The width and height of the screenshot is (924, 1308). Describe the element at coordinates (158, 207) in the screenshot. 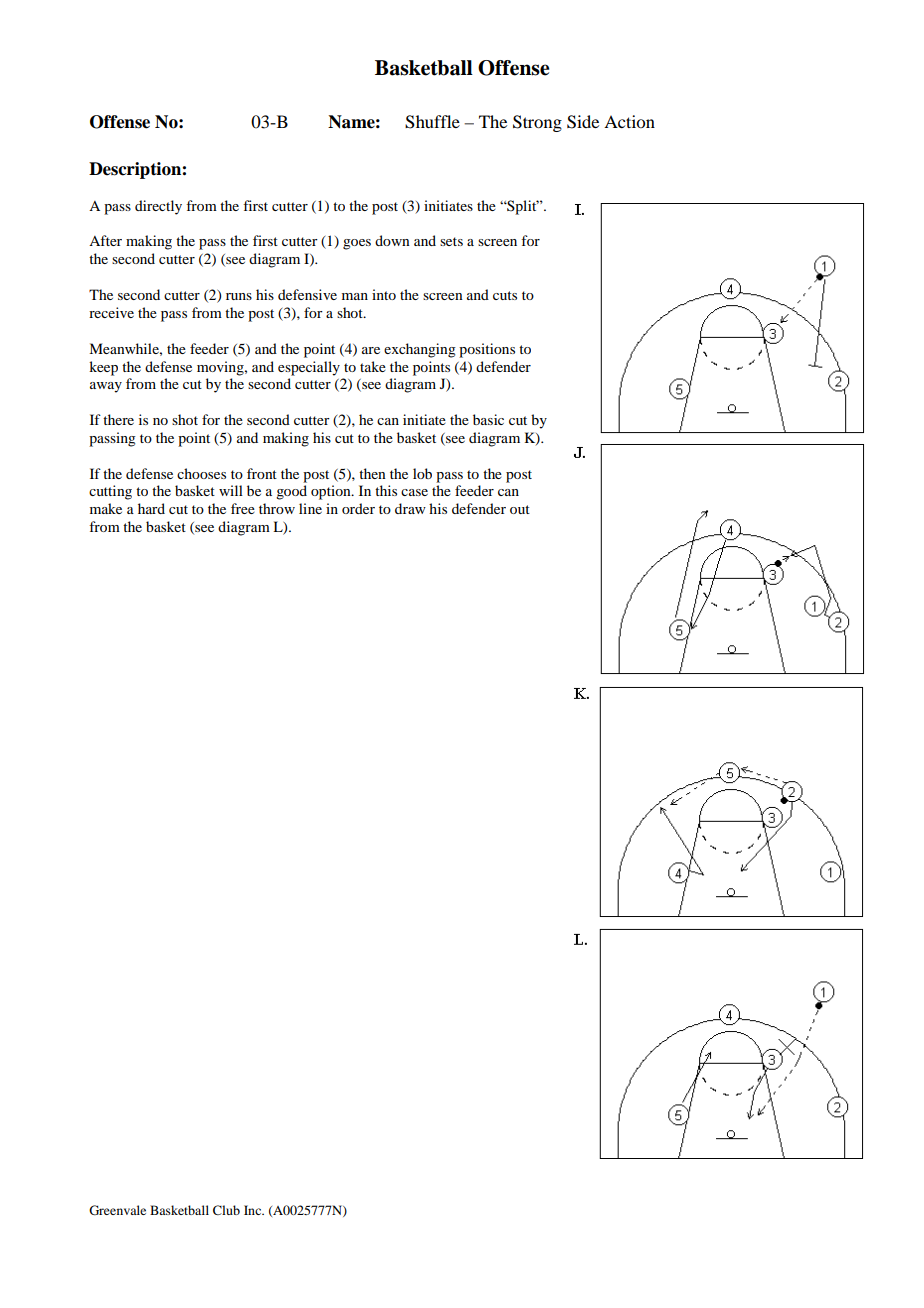

I see `directly` at that location.
